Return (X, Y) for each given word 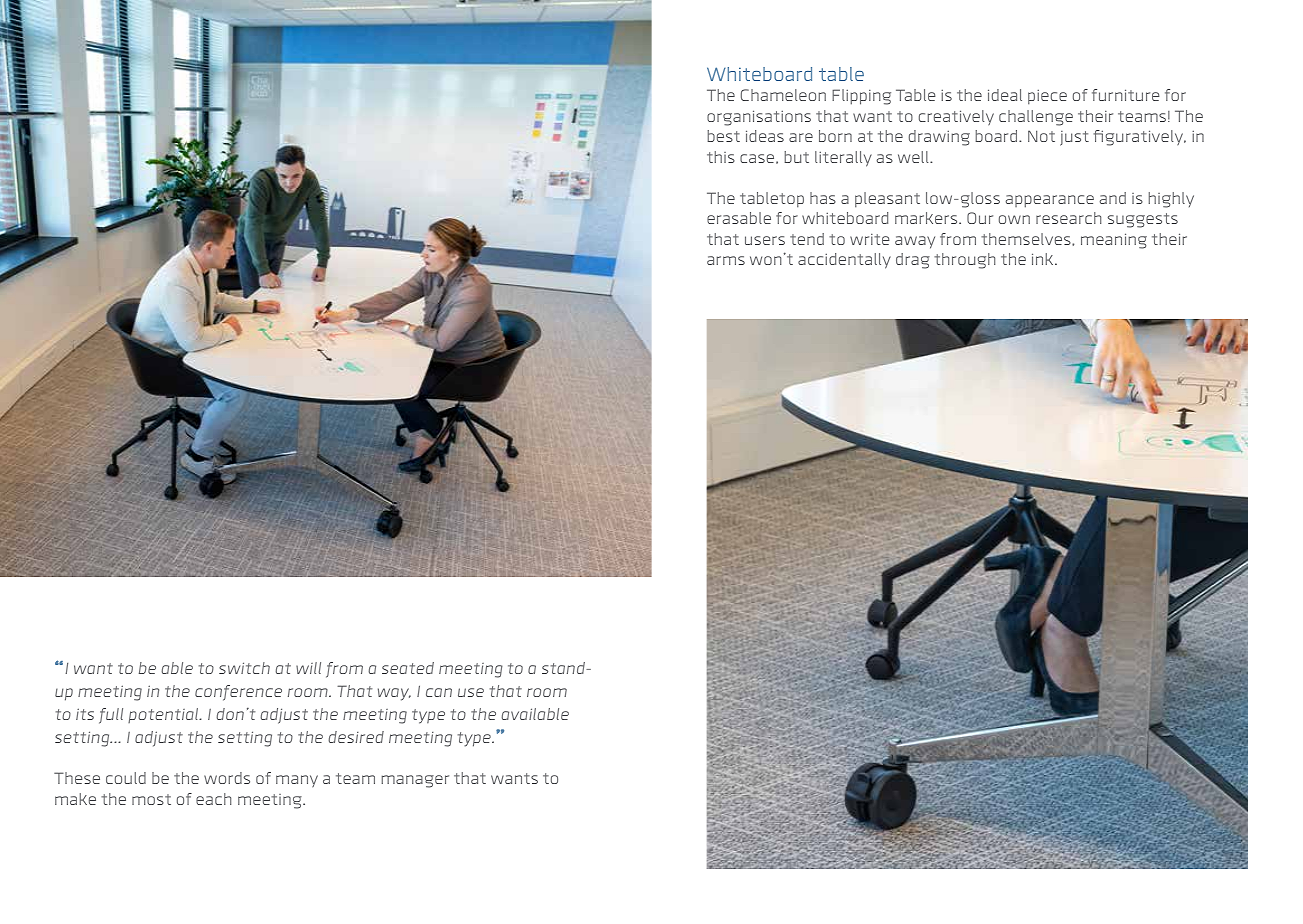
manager (415, 781)
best (723, 136)
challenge (1036, 118)
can (439, 692)
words (227, 778)
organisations (759, 118)
